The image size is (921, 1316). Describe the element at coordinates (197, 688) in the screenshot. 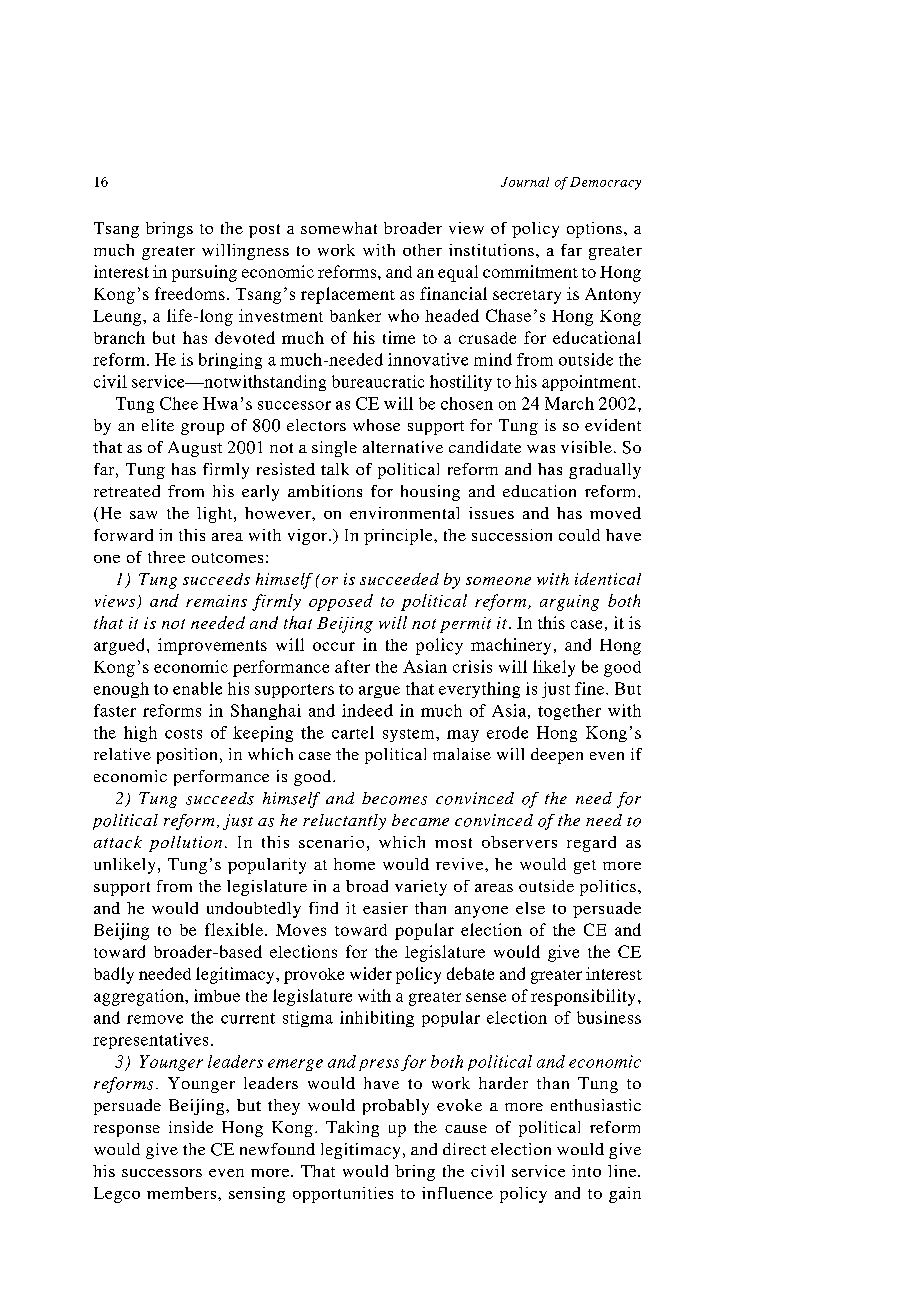

I see `enable` at that location.
